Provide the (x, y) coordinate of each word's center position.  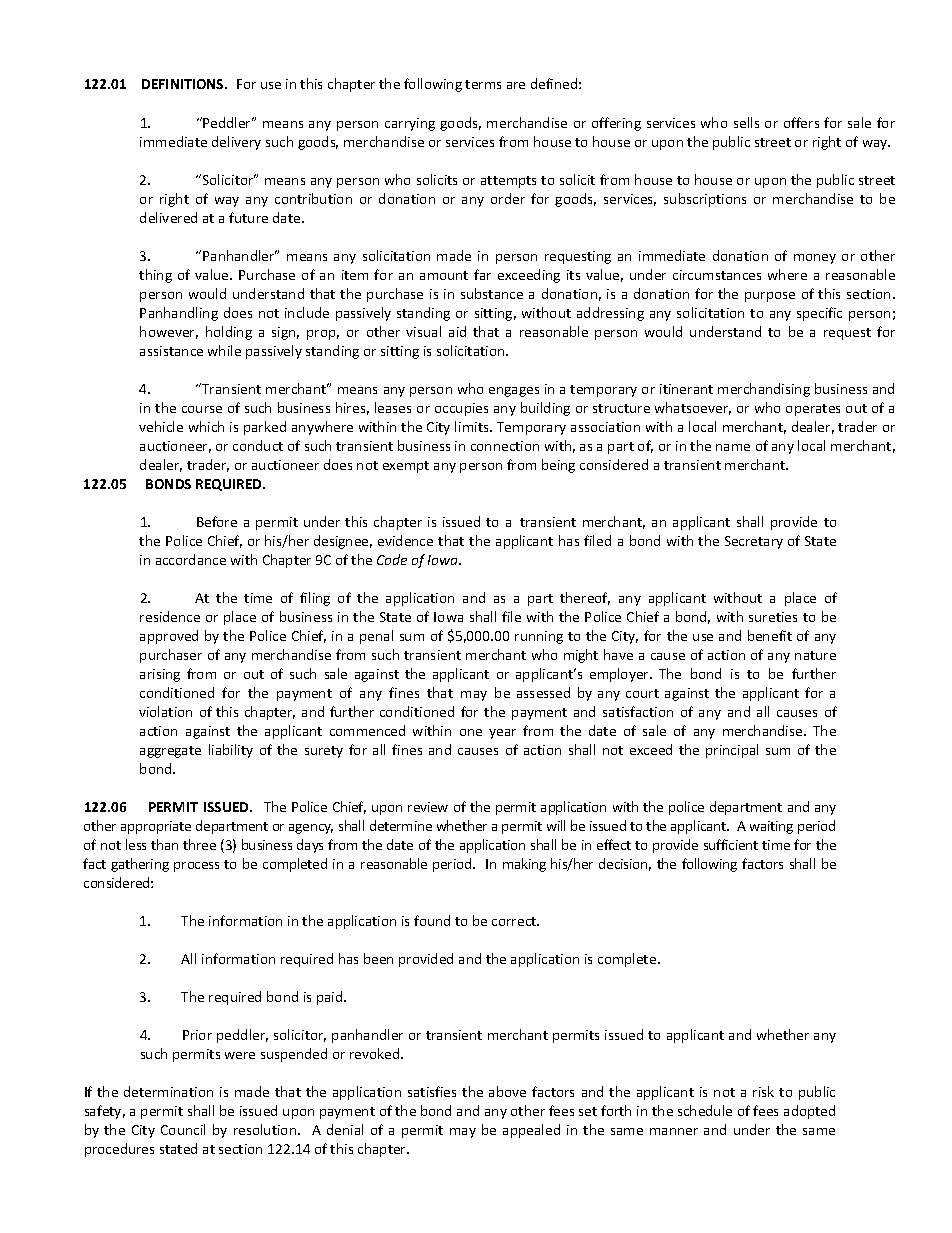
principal (732, 751)
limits (473, 426)
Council (183, 1129)
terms (483, 84)
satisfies (432, 1091)
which (206, 426)
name (733, 447)
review (428, 807)
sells (746, 122)
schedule (705, 1110)
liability (231, 751)
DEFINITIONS (184, 84)
